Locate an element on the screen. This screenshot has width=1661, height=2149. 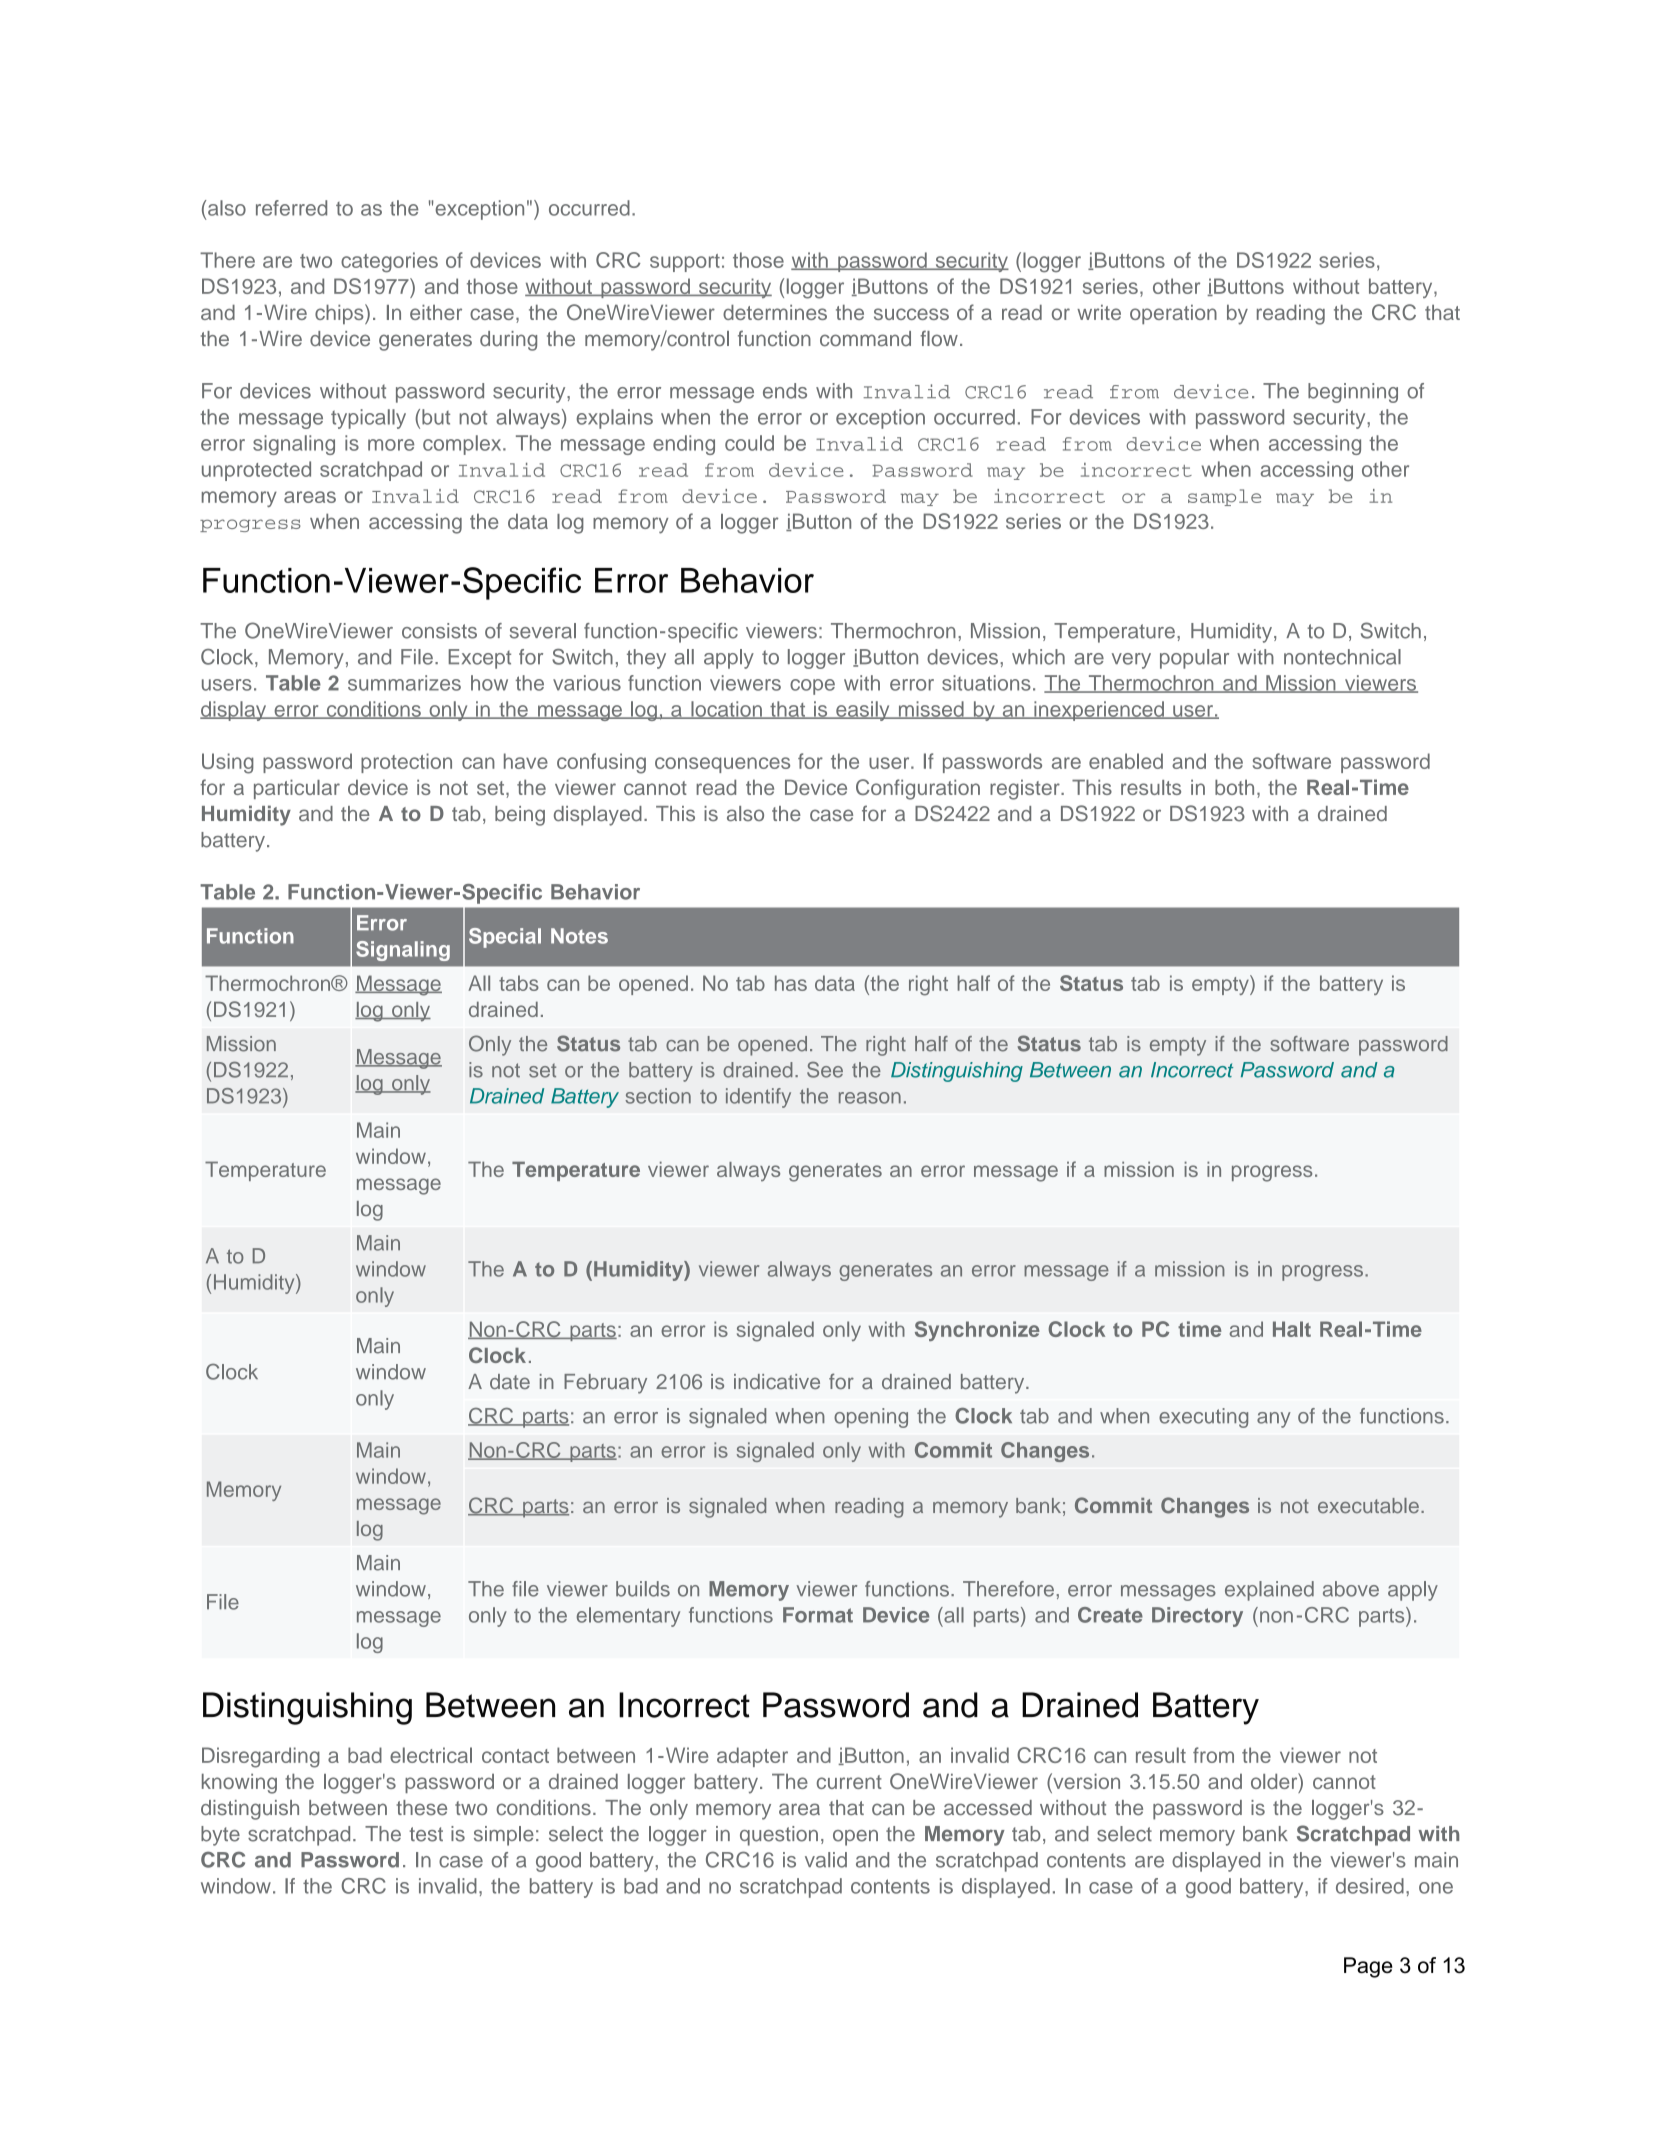
protection is located at coordinates (406, 763).
